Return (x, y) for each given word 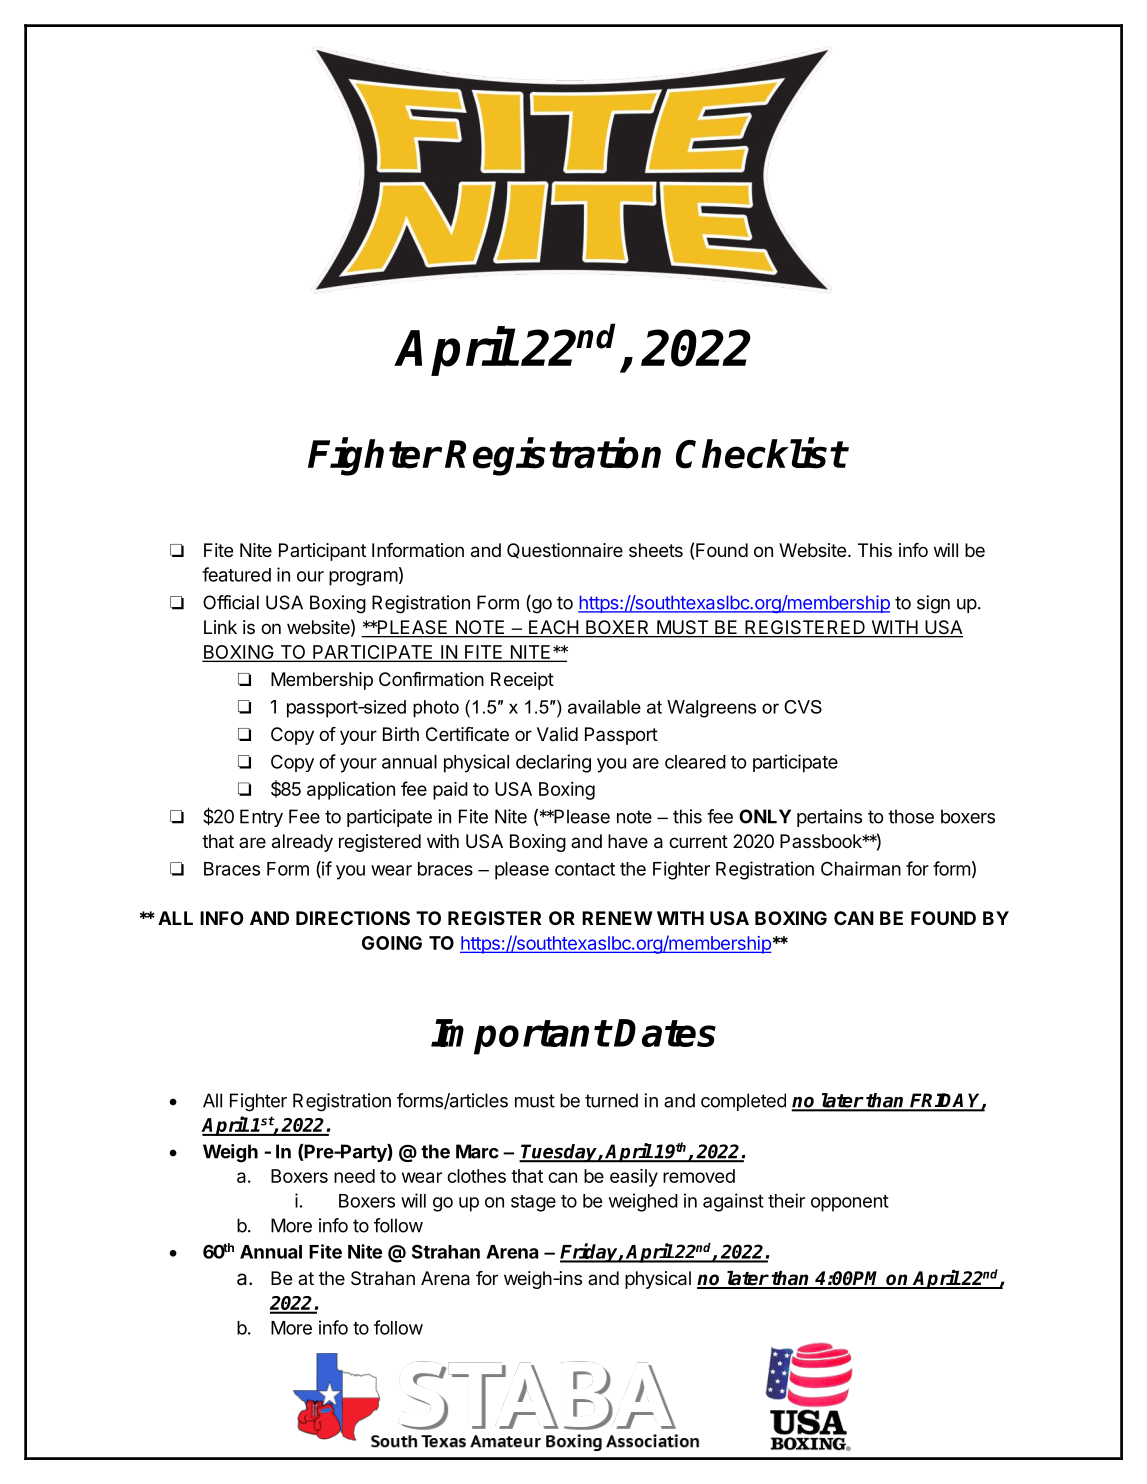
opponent (850, 1203)
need (354, 1176)
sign (933, 604)
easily (634, 1178)
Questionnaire (565, 551)
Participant (322, 552)
